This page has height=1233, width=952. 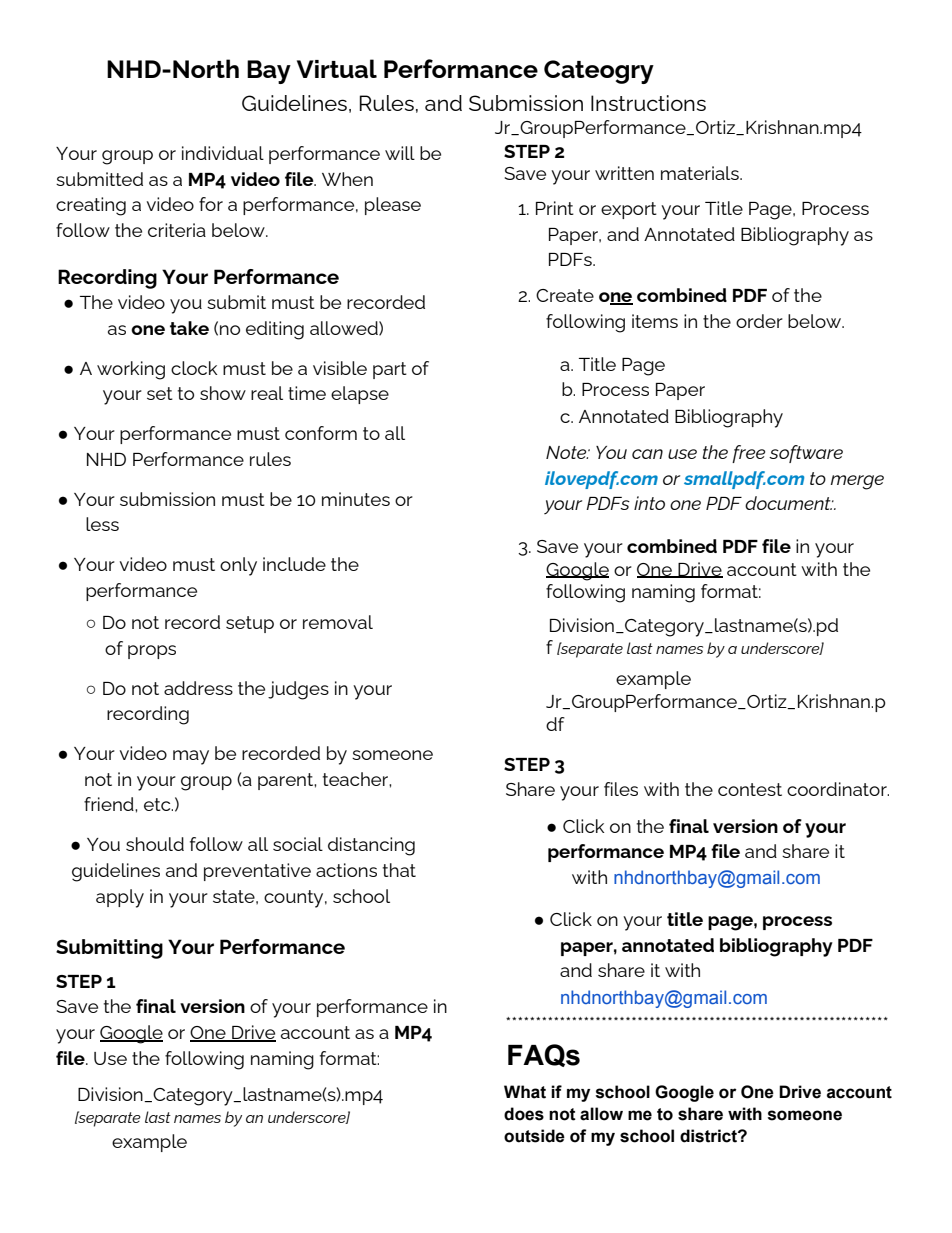 What do you see at coordinates (223, 153) in the page?
I see `individual` at bounding box center [223, 153].
